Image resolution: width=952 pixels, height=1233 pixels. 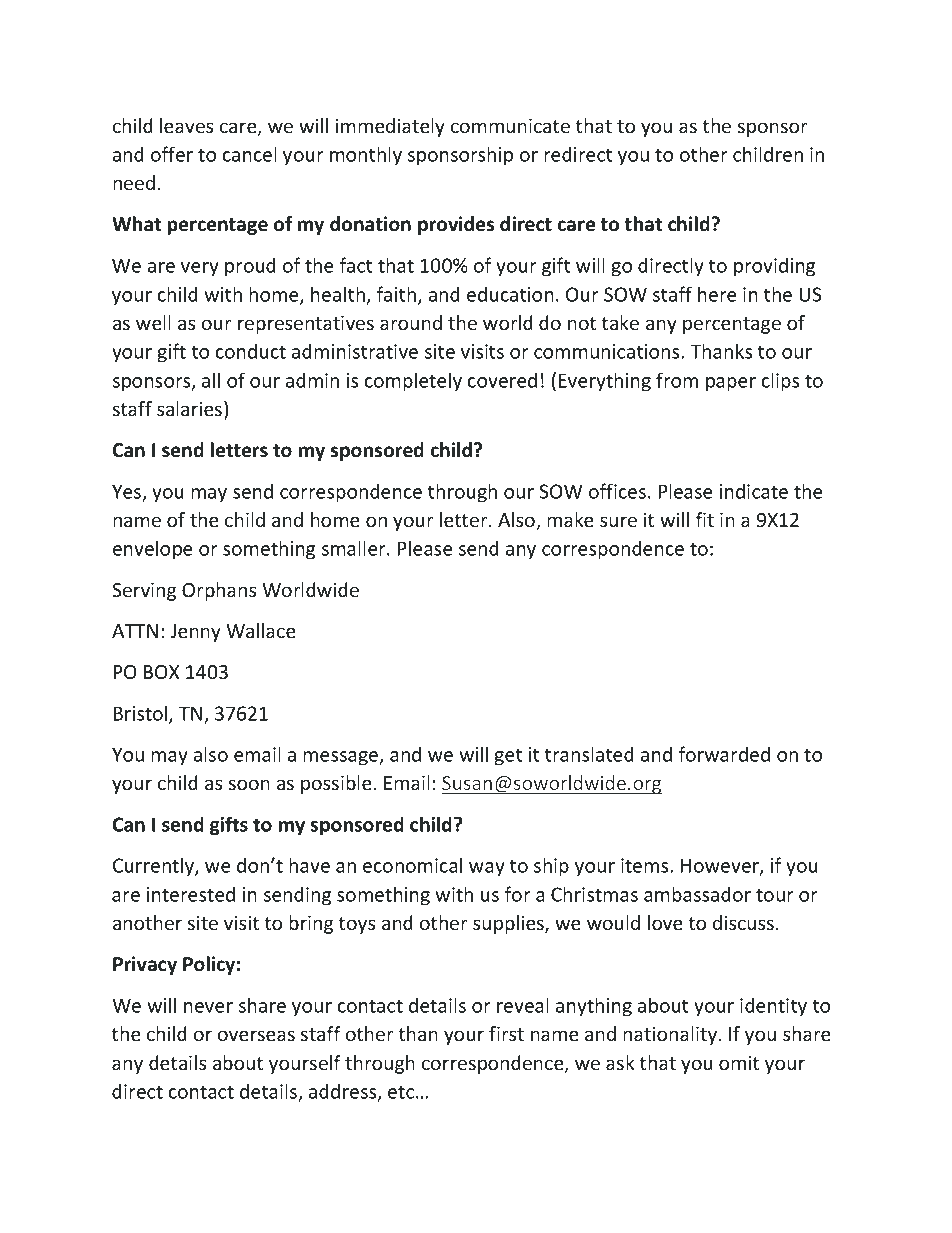 What do you see at coordinates (506, 1033) in the page?
I see `first` at bounding box center [506, 1033].
